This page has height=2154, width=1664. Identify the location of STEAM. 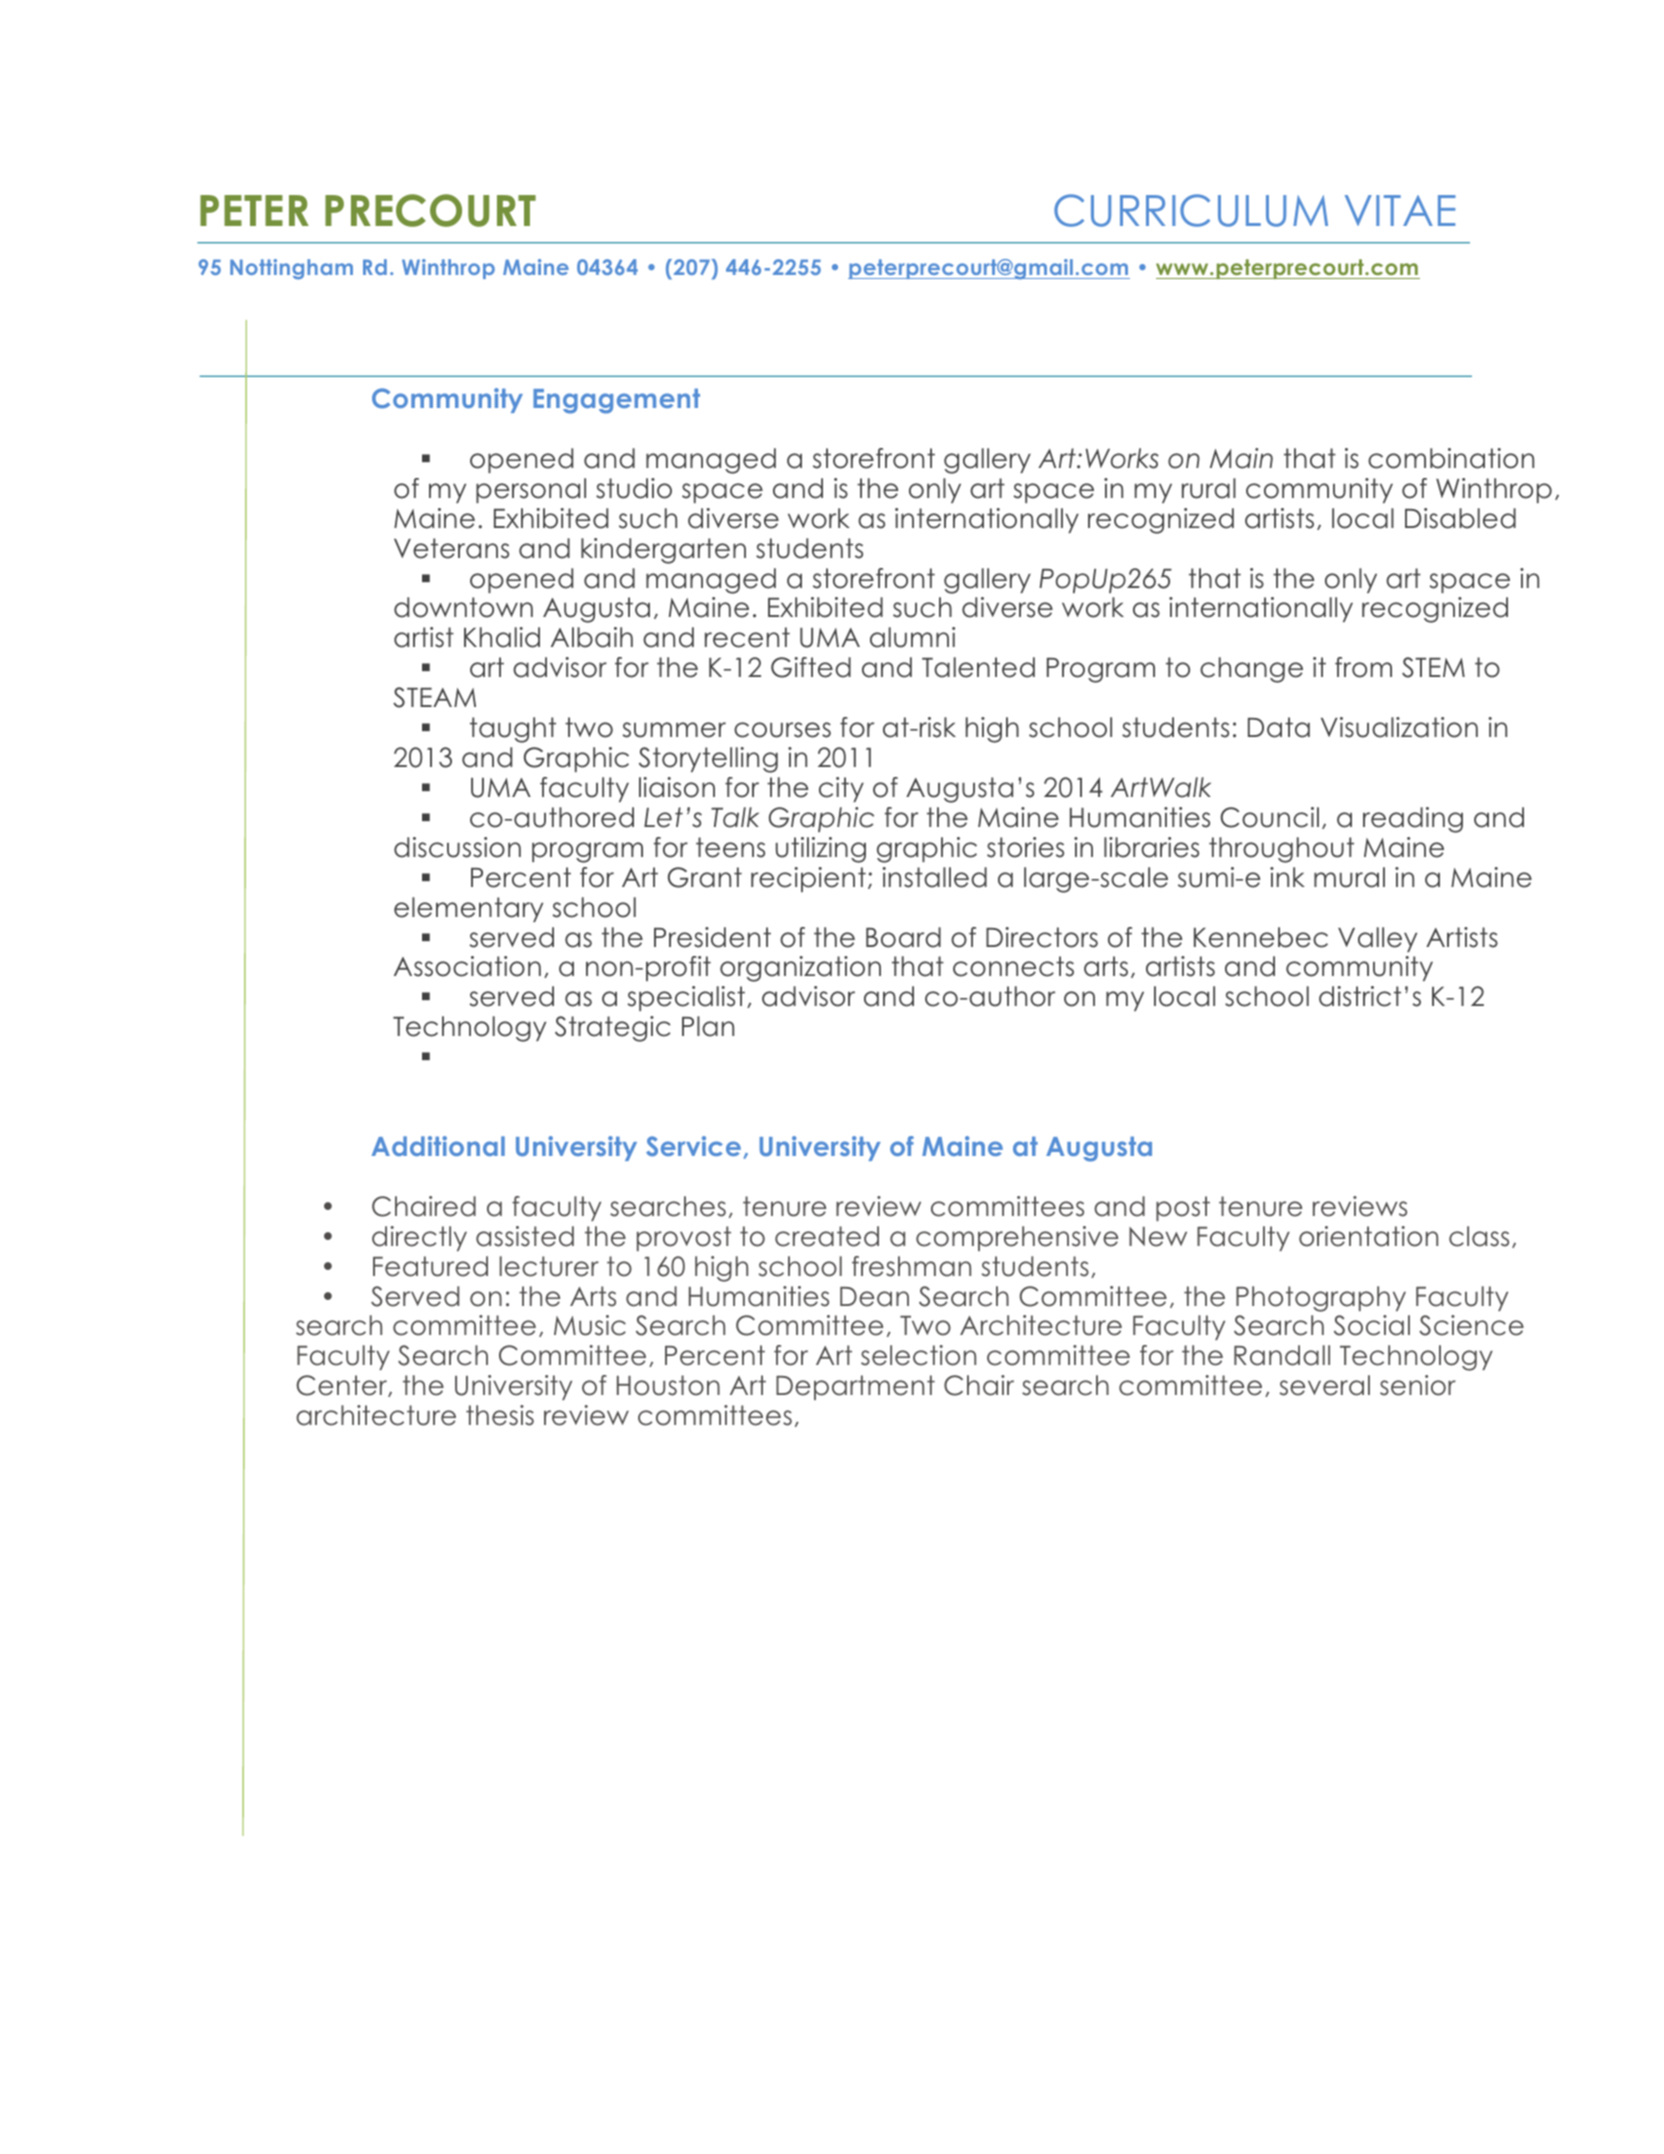
(434, 697).
